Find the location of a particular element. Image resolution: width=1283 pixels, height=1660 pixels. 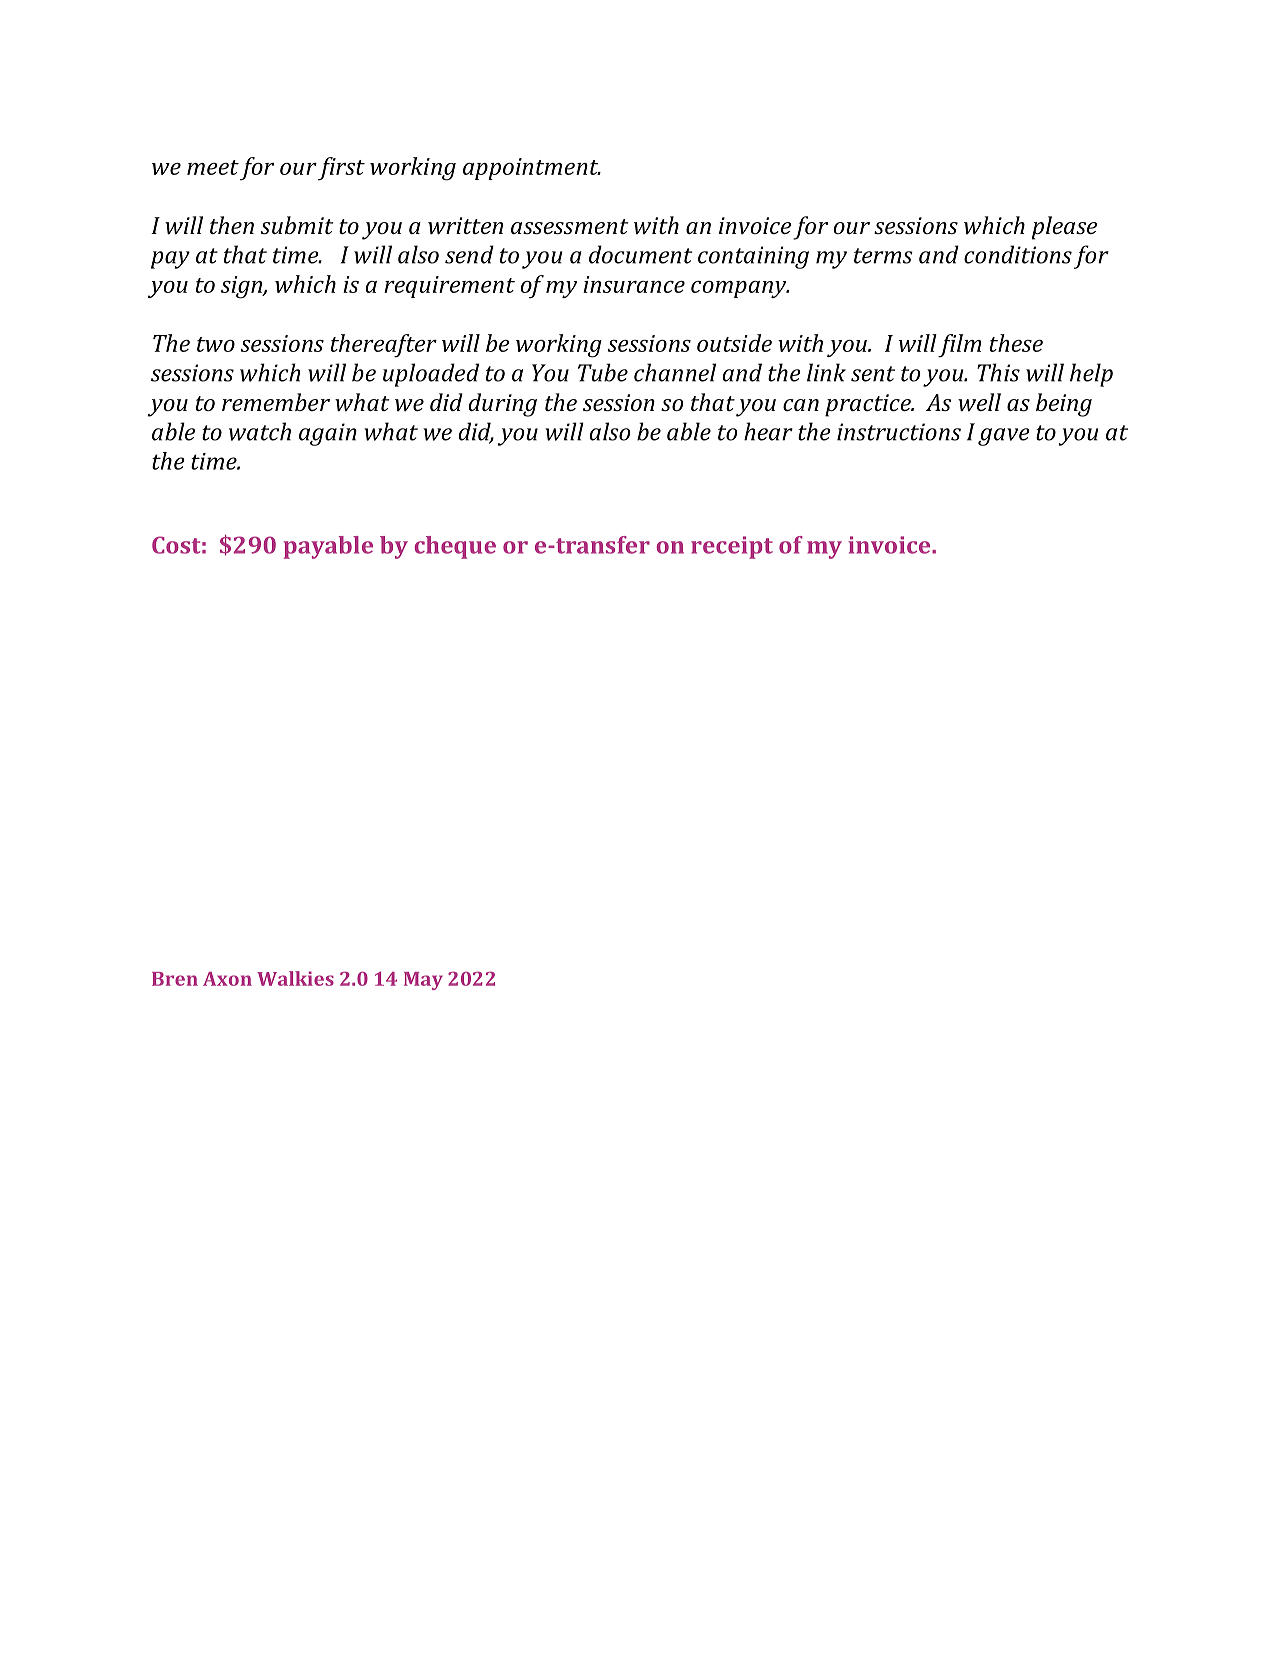

please is located at coordinates (1064, 228).
